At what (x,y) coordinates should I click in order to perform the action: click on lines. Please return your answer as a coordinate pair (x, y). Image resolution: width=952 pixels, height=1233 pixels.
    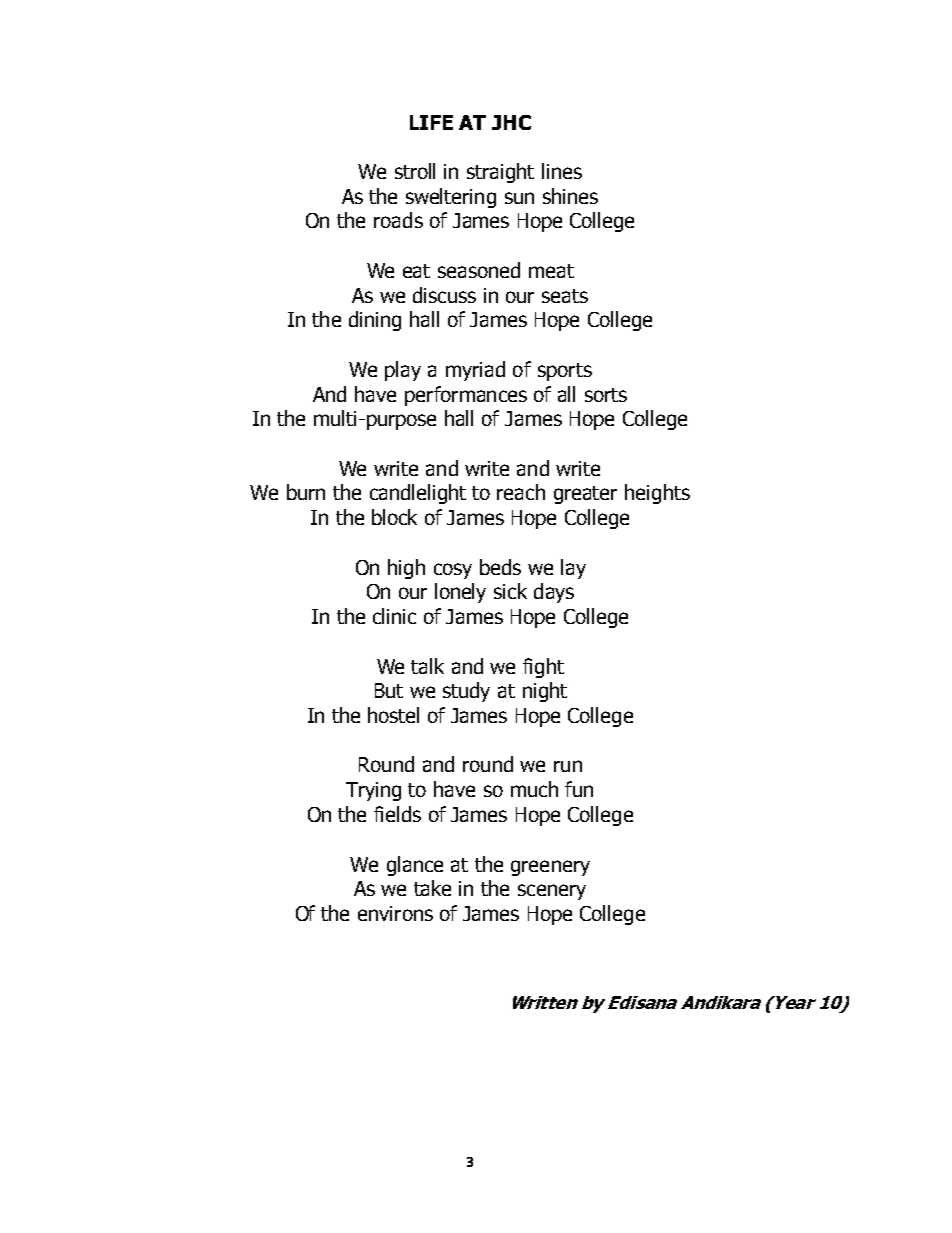
    Looking at the image, I should click on (562, 171).
